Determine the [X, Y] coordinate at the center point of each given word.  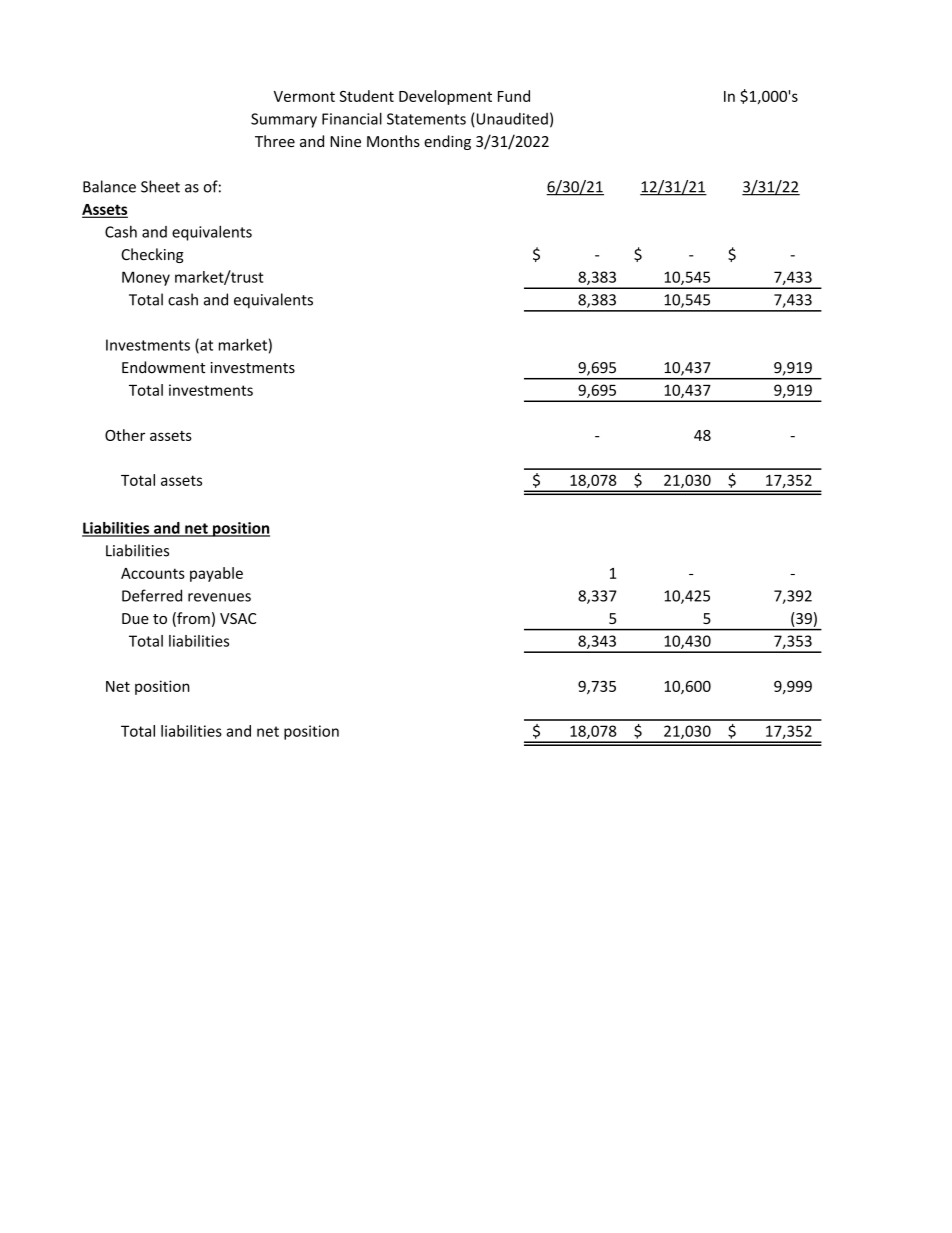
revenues [219, 597]
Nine [345, 141]
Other [125, 435]
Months [393, 141]
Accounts [153, 573]
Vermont [304, 96]
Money [146, 278]
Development [445, 97]
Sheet [160, 186]
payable [216, 574]
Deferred [152, 595]
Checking [152, 255]
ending [447, 142]
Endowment [163, 367]
